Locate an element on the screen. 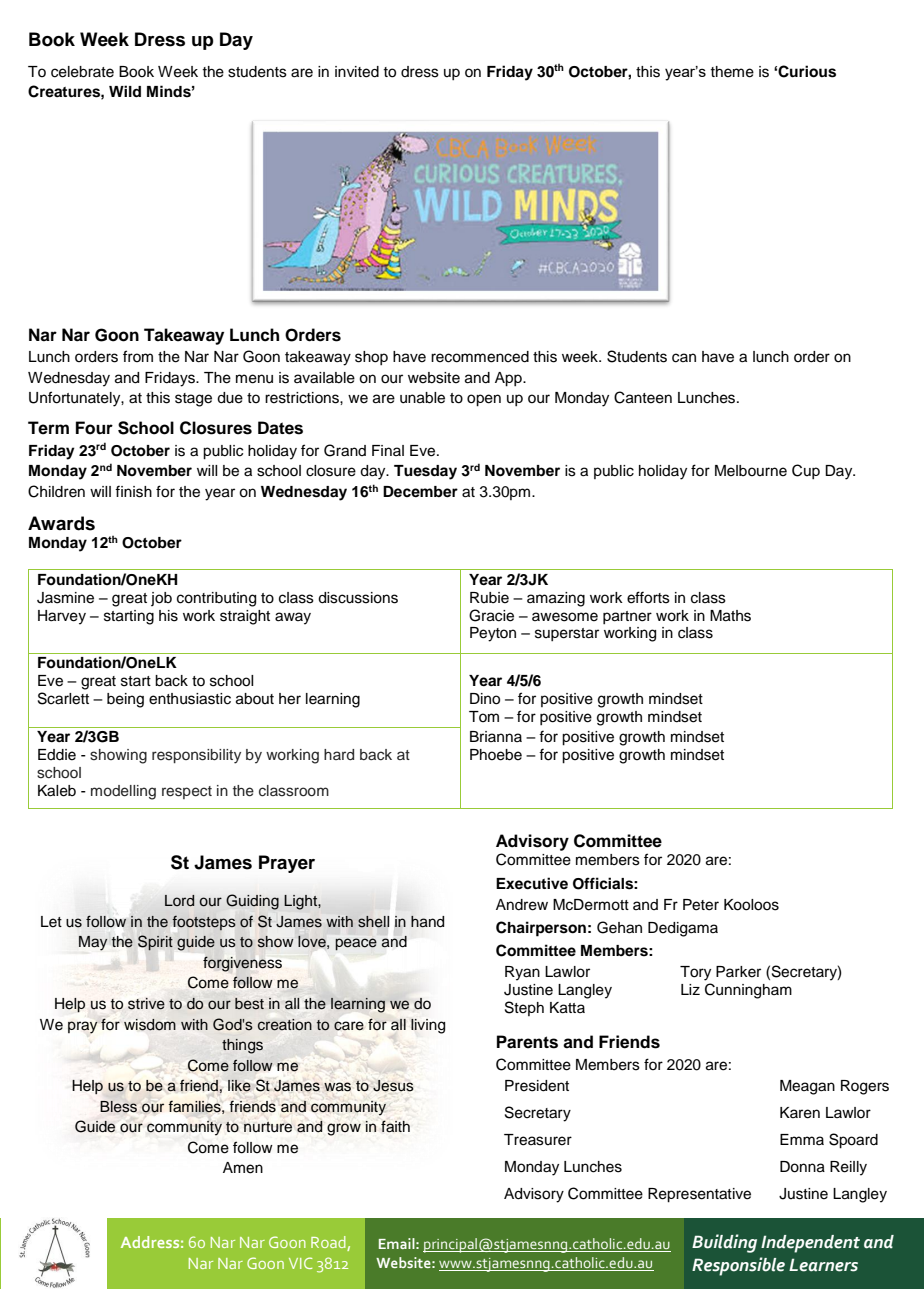  theme is located at coordinates (732, 72).
